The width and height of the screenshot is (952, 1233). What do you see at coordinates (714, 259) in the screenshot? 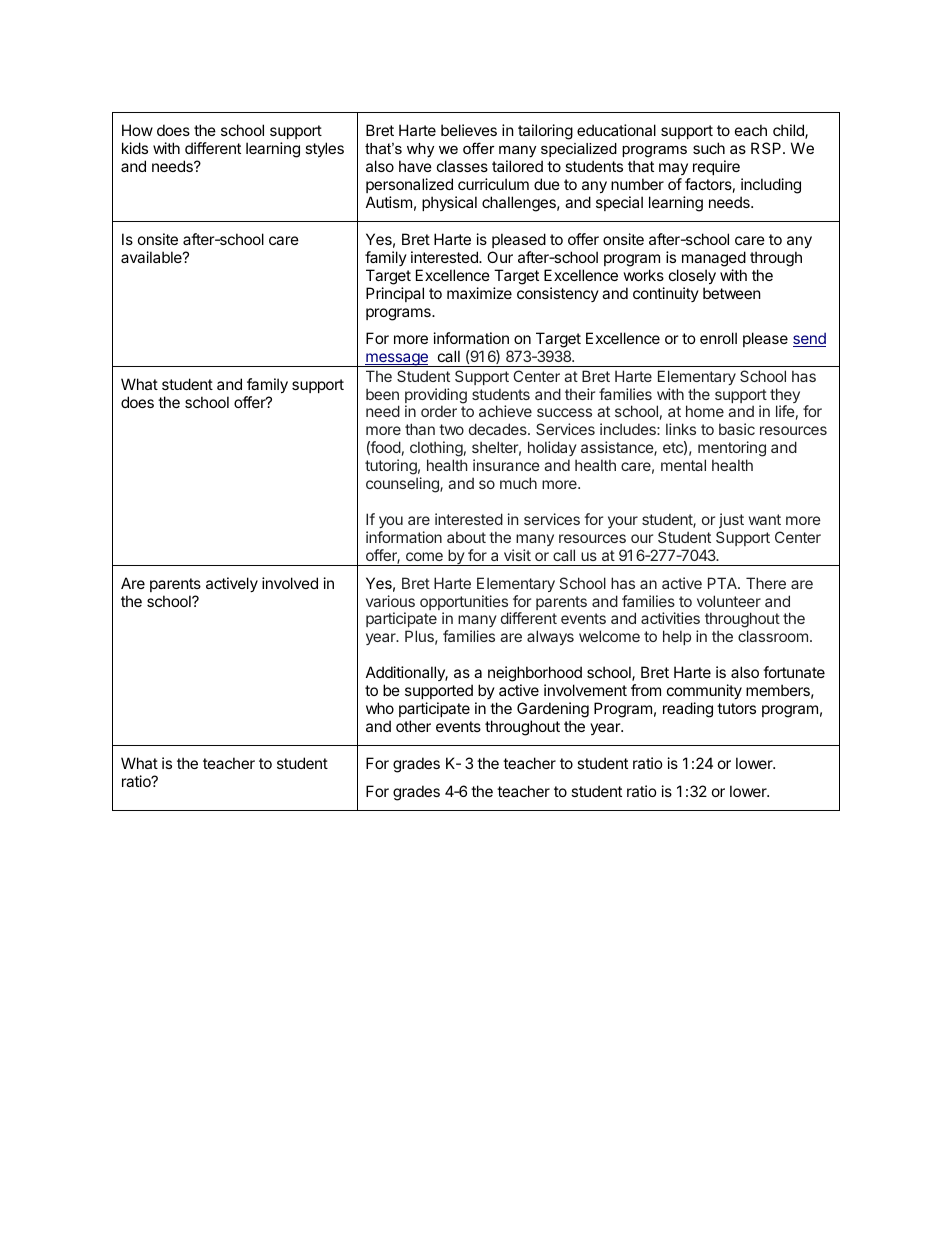
I see `managed` at bounding box center [714, 259].
